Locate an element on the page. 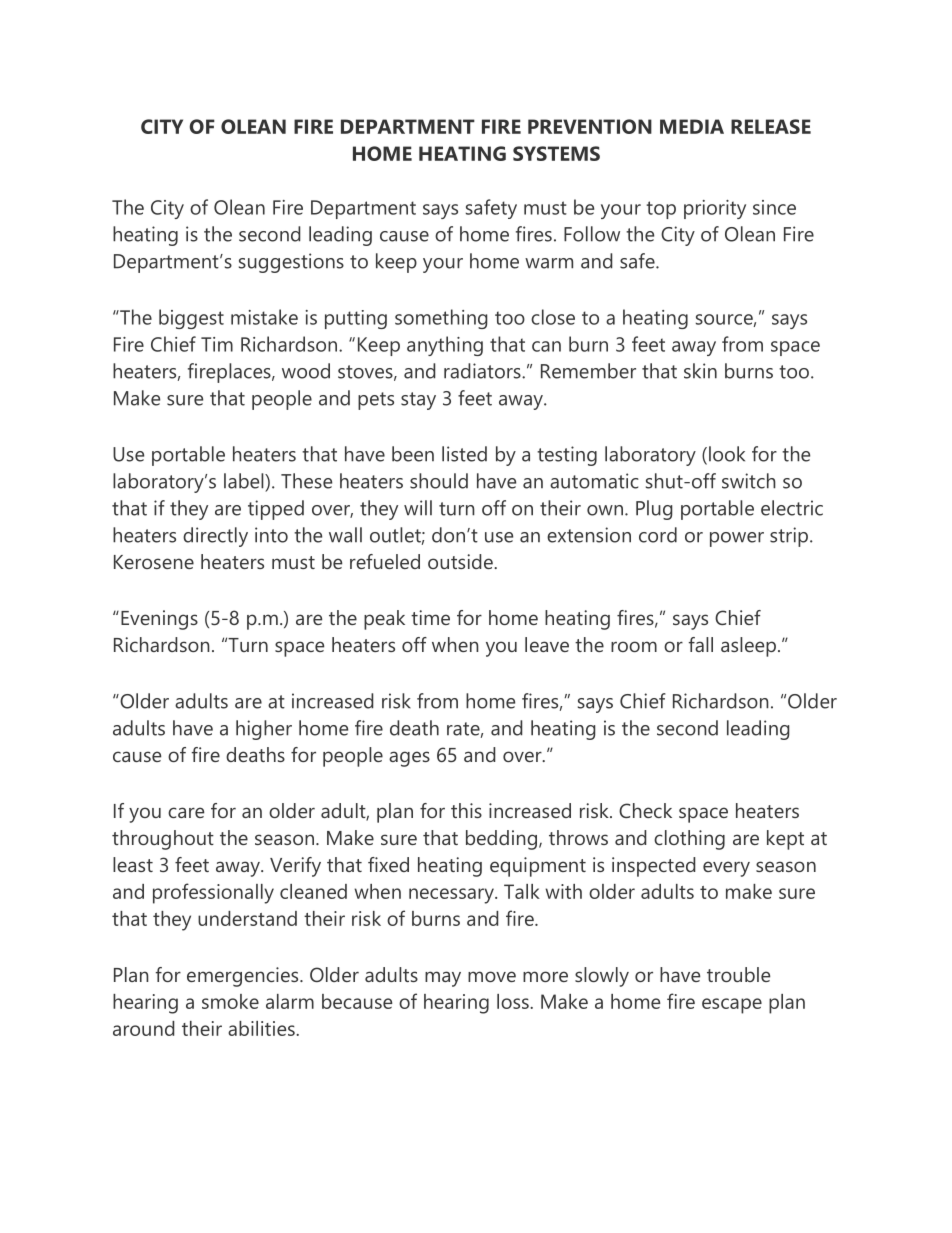  biggest is located at coordinates (191, 319).
